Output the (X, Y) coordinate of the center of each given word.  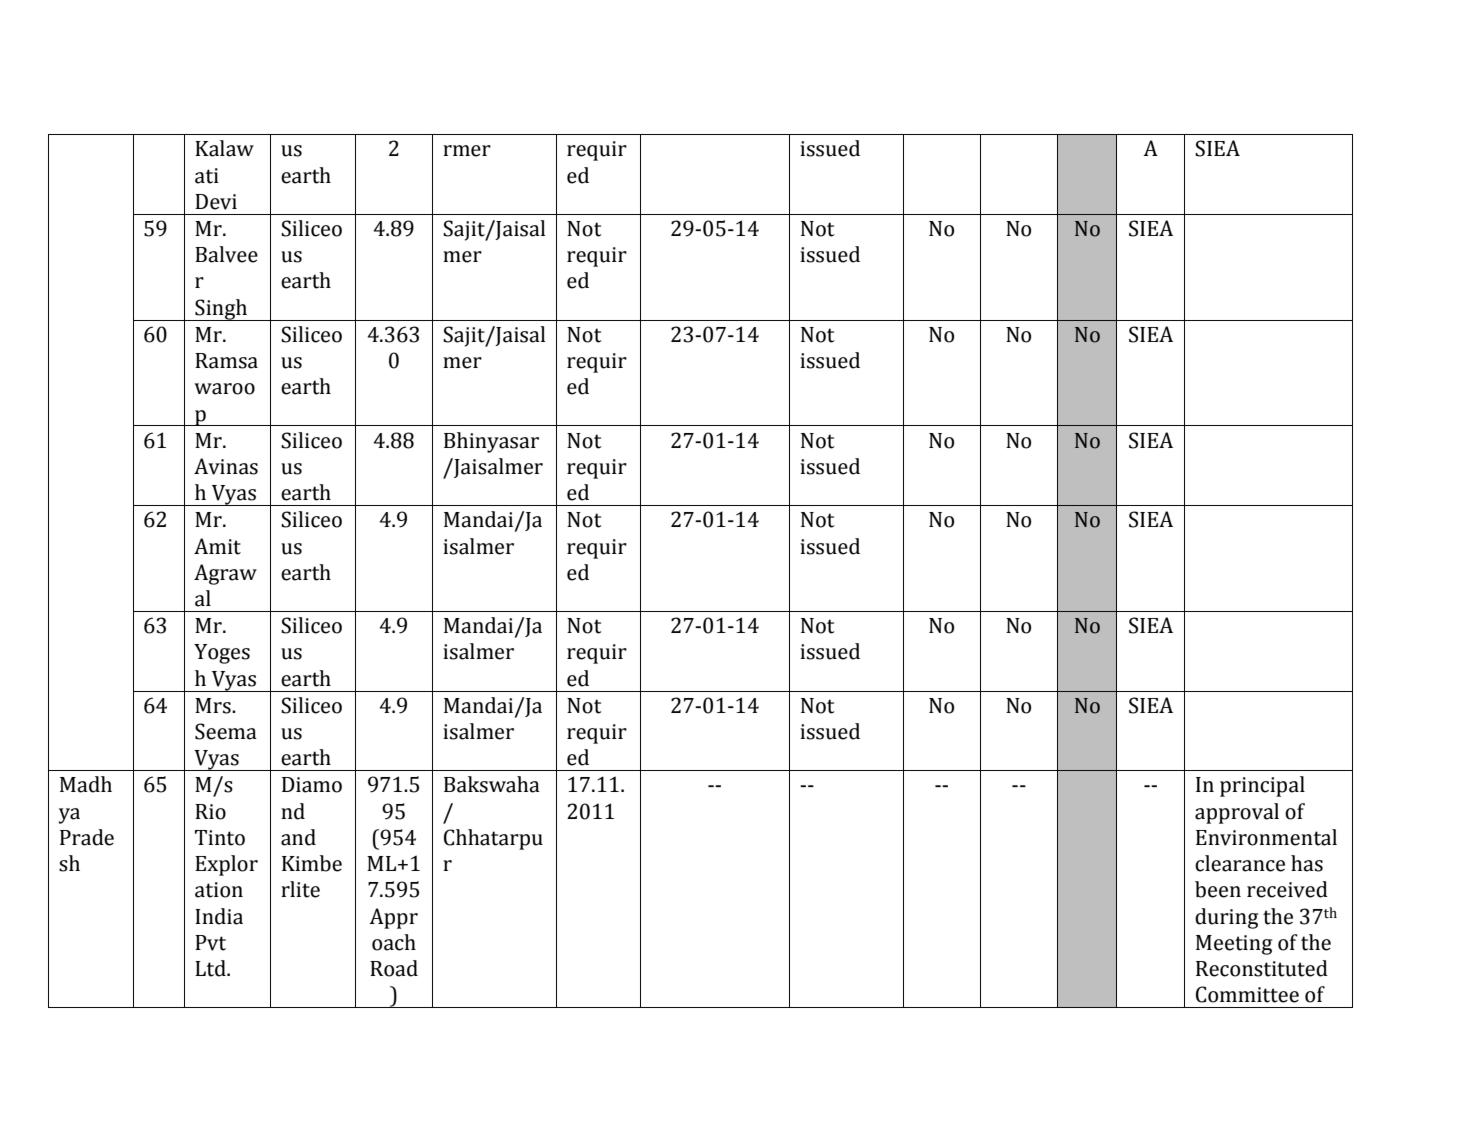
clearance (1240, 863)
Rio (210, 812)
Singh (221, 310)
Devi (216, 202)
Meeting (1234, 945)
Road (394, 968)
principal (1262, 786)
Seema (226, 731)
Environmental (1266, 837)
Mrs (214, 706)
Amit (217, 546)
